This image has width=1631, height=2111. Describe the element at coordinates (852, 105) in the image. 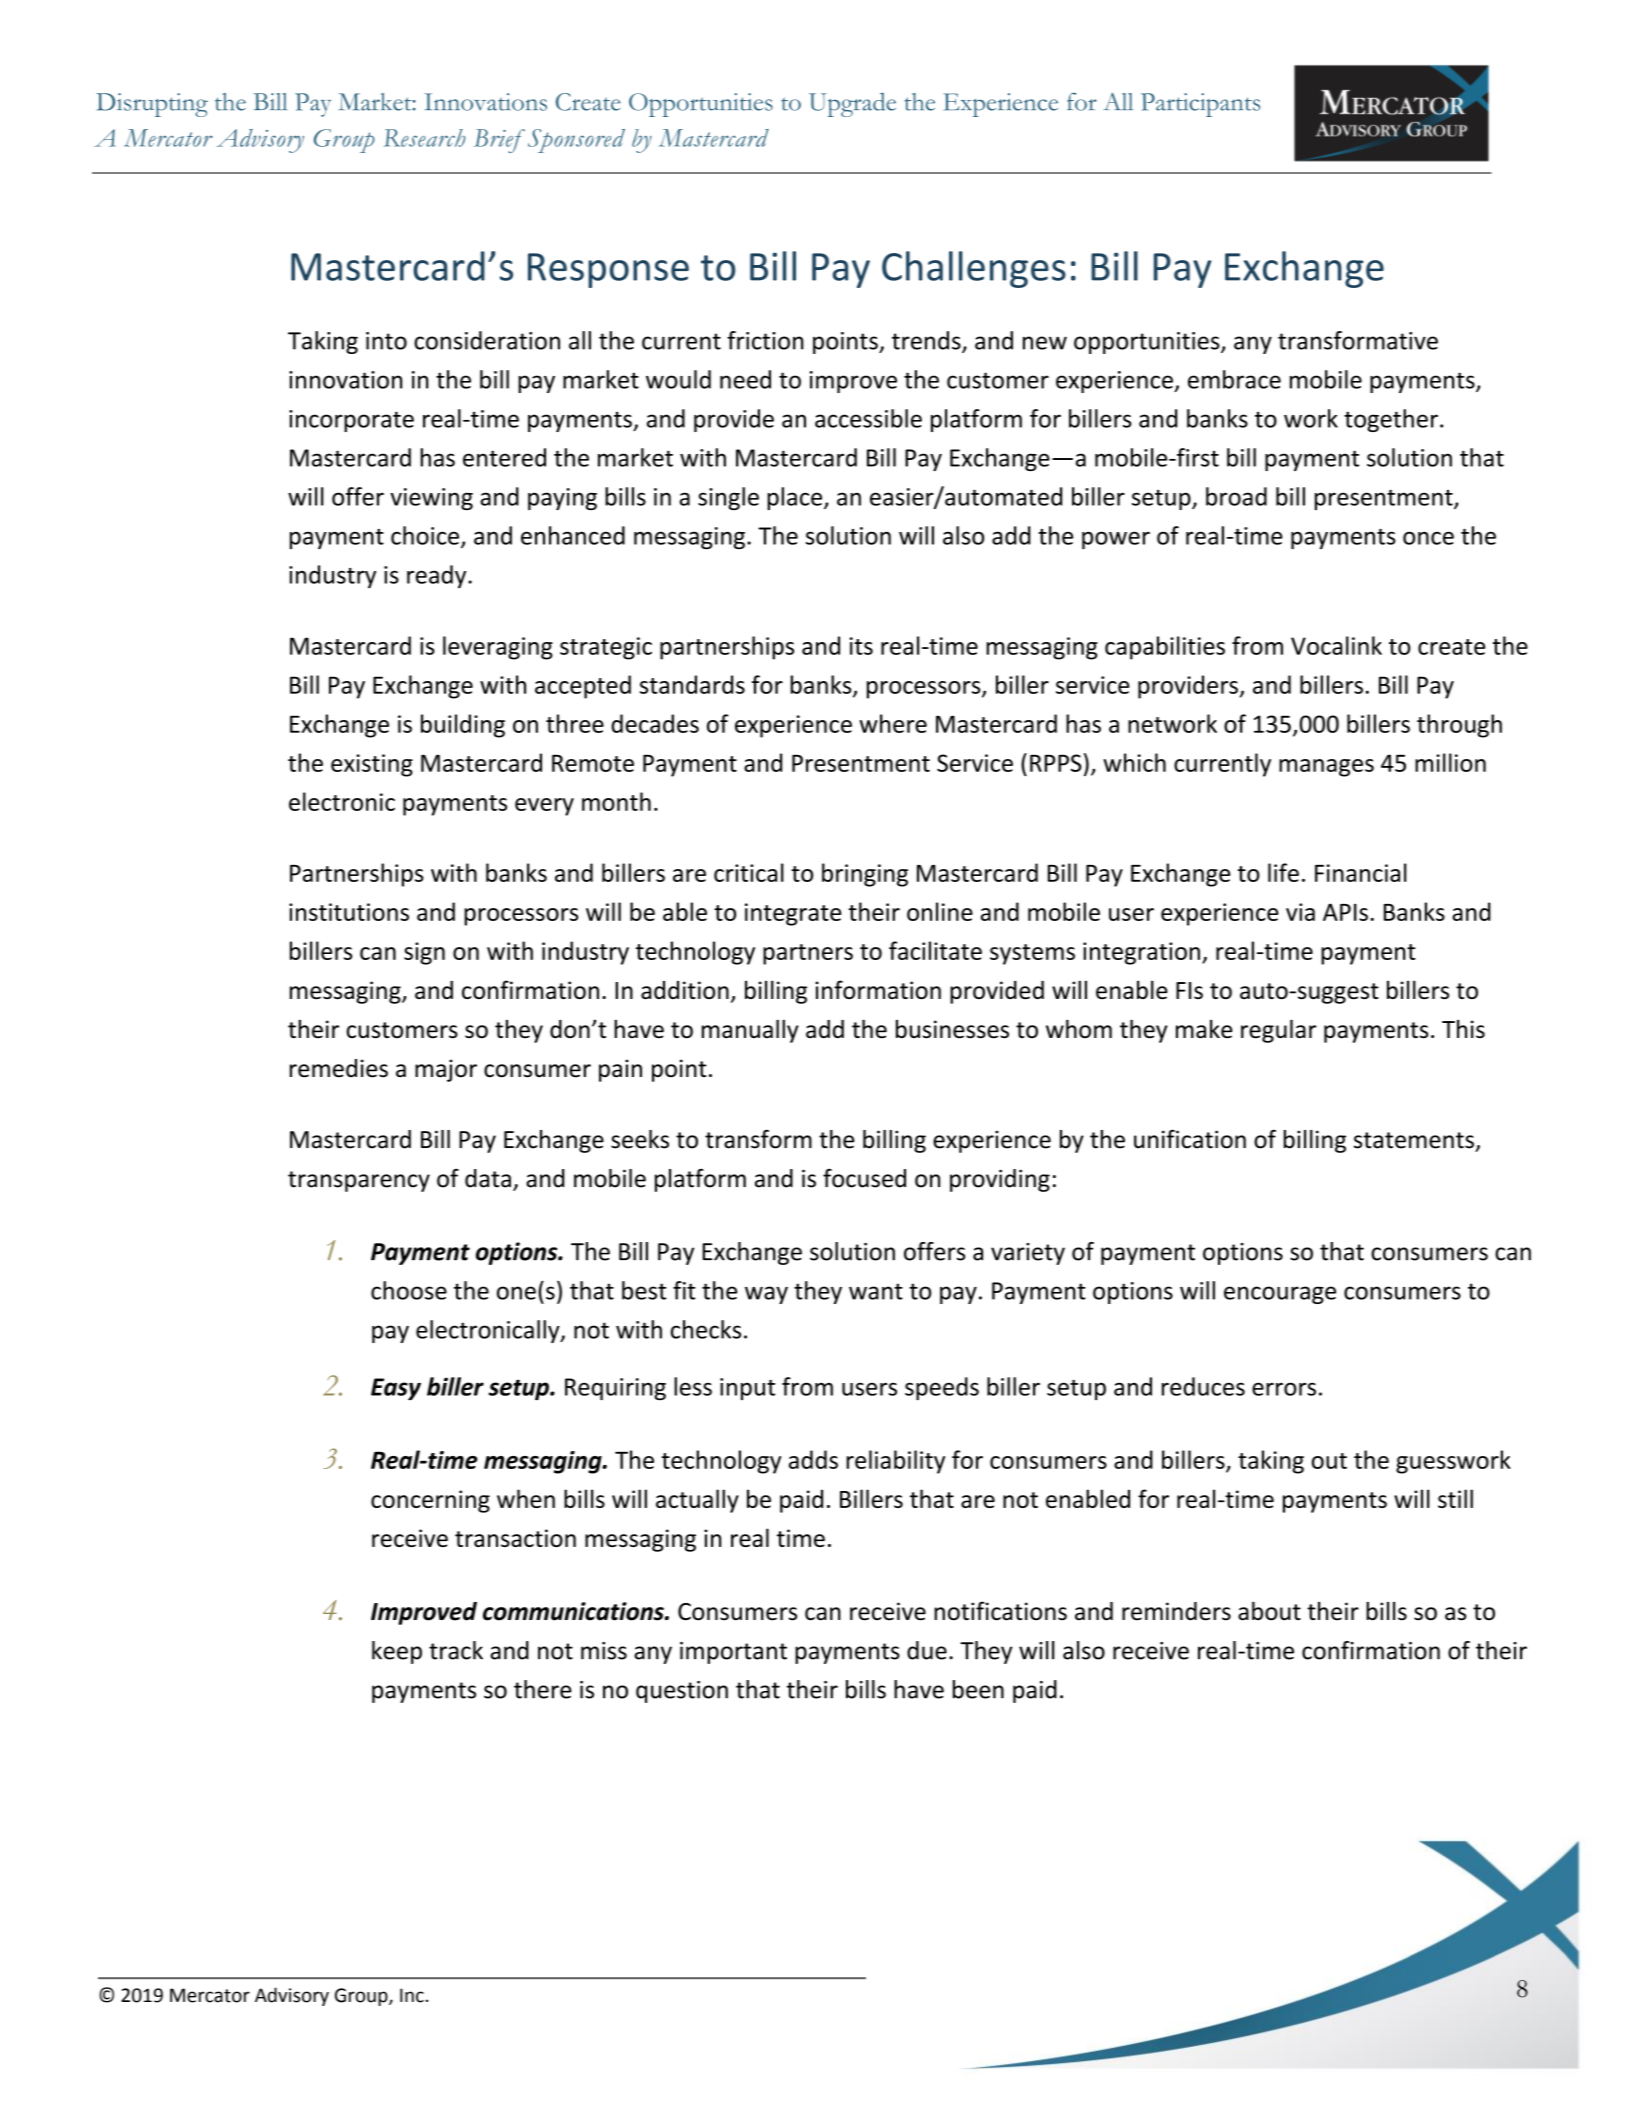

I see `Upgrade` at that location.
